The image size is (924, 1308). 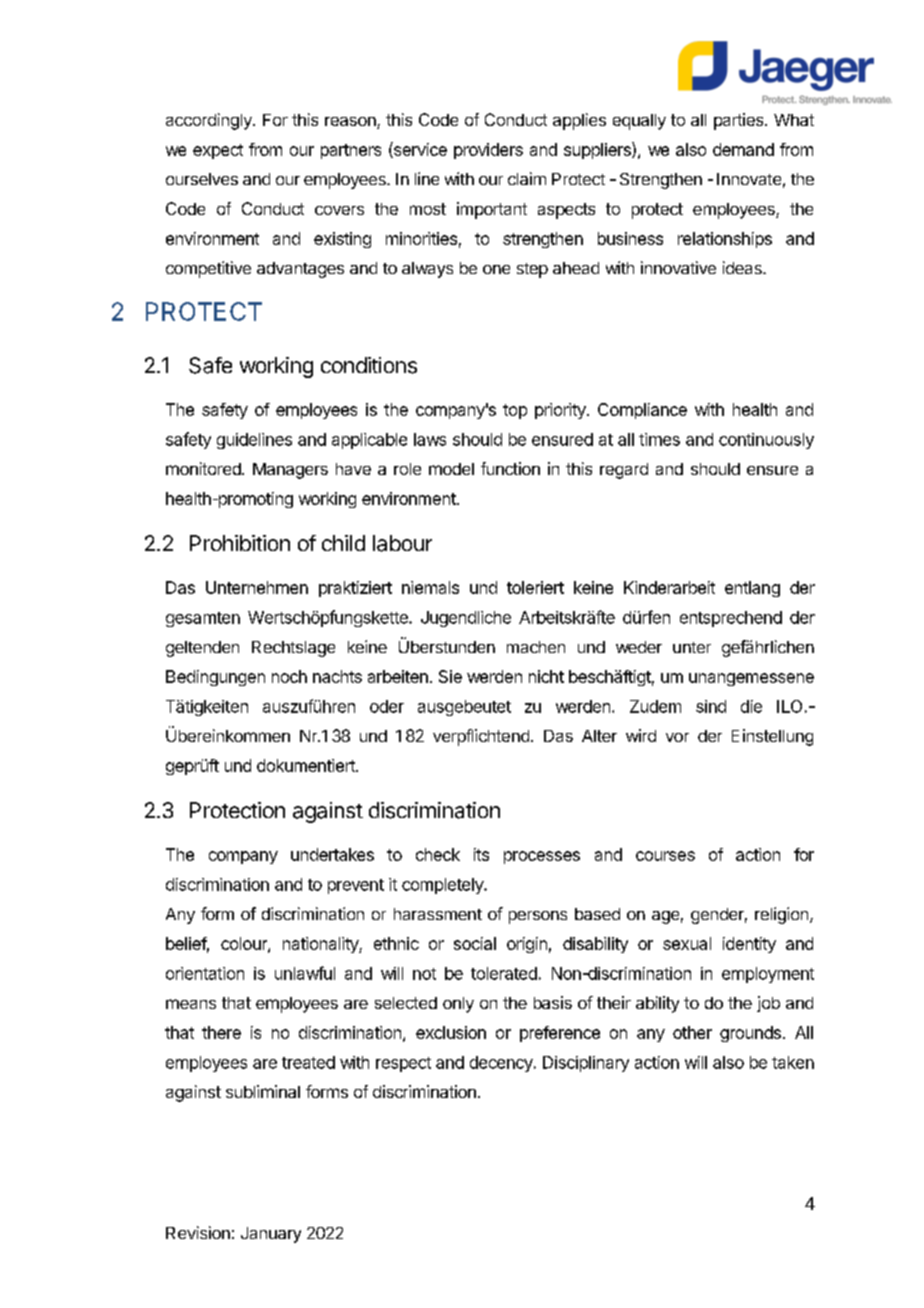 I want to click on processes, so click(x=542, y=857).
